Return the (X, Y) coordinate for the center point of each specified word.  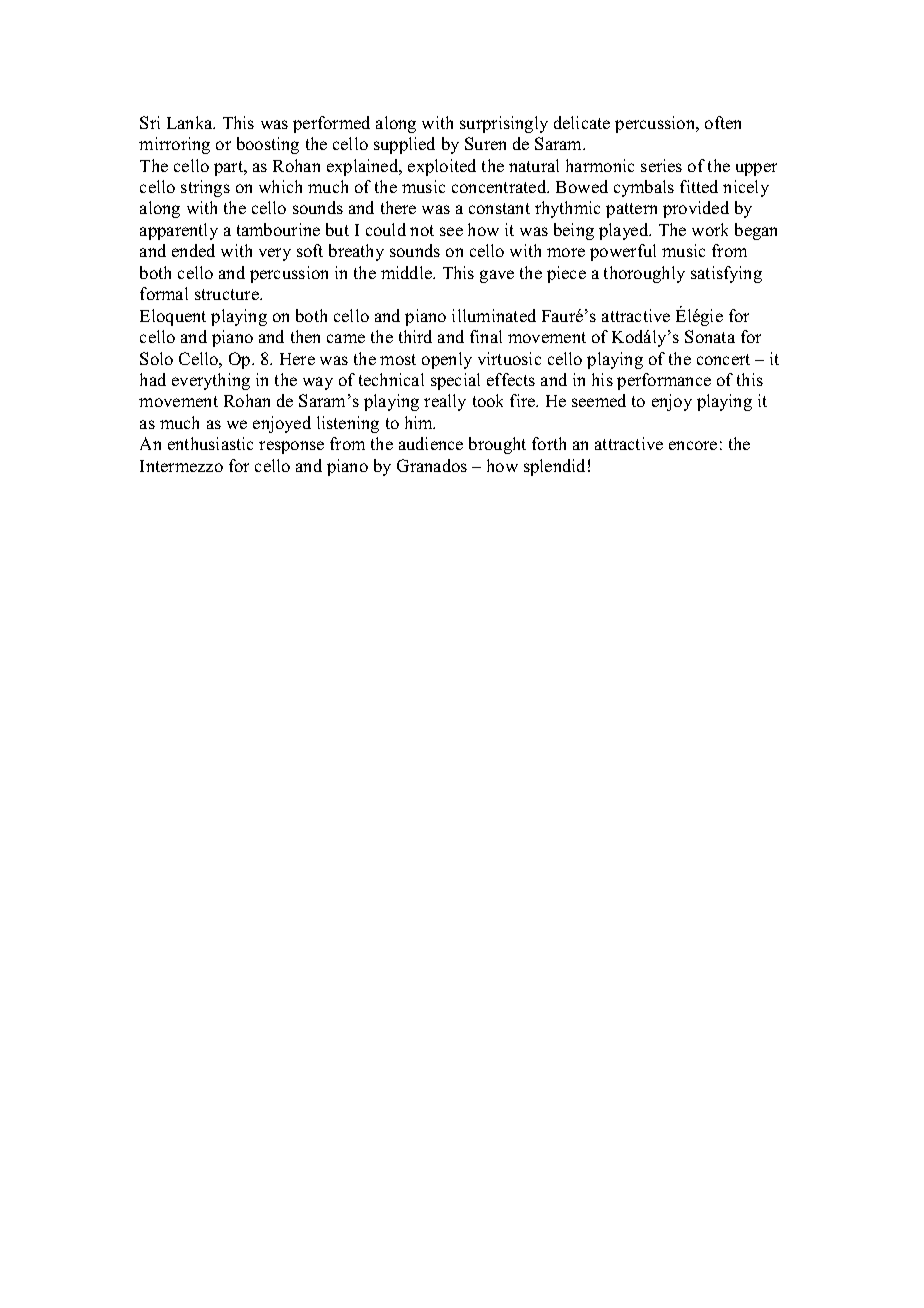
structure (228, 294)
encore (693, 445)
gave (497, 276)
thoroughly (644, 274)
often (723, 122)
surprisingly (504, 124)
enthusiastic (210, 443)
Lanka (191, 122)
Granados (432, 465)
